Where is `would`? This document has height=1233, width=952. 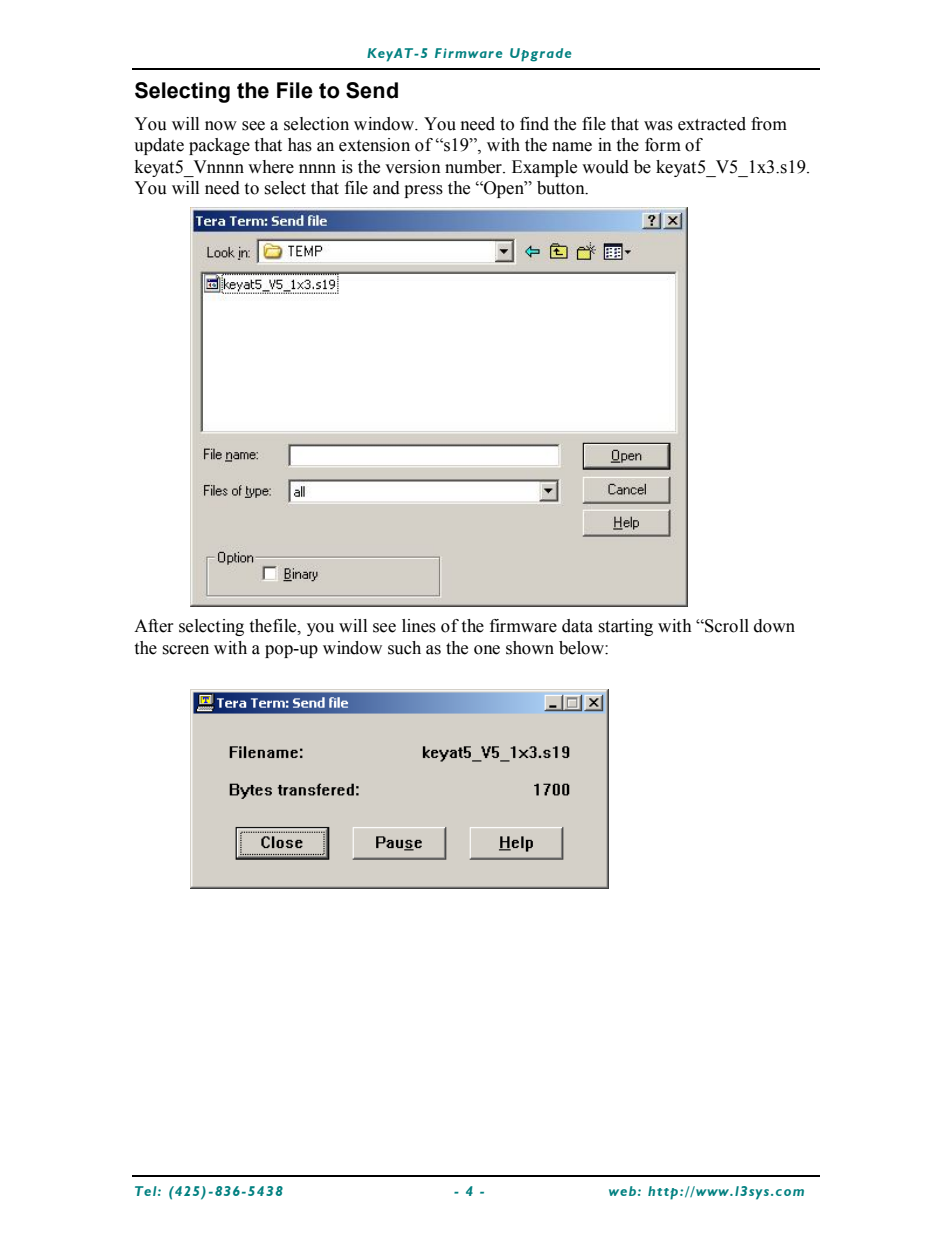
would is located at coordinates (605, 167).
